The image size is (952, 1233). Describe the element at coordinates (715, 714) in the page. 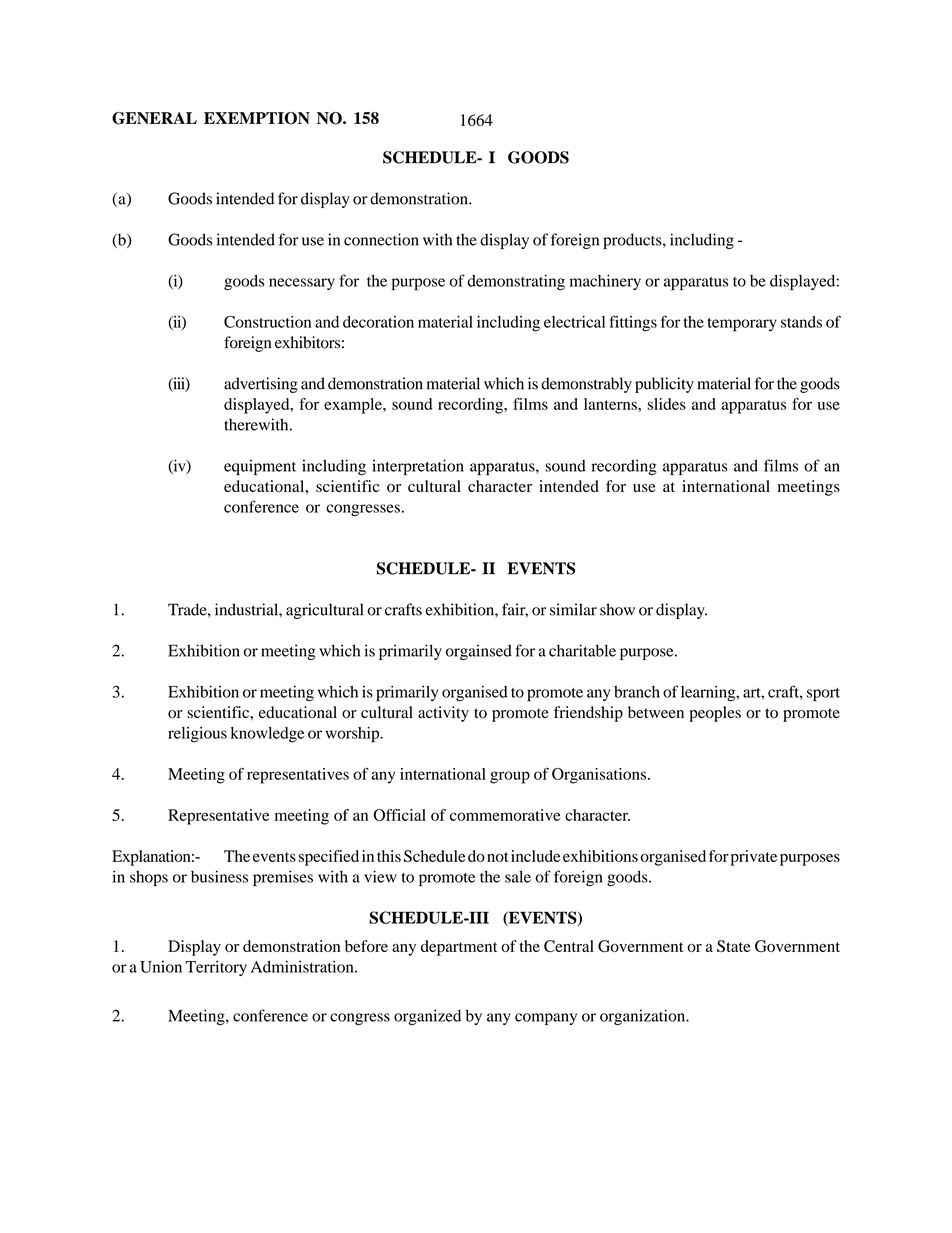

I see `peoples` at that location.
